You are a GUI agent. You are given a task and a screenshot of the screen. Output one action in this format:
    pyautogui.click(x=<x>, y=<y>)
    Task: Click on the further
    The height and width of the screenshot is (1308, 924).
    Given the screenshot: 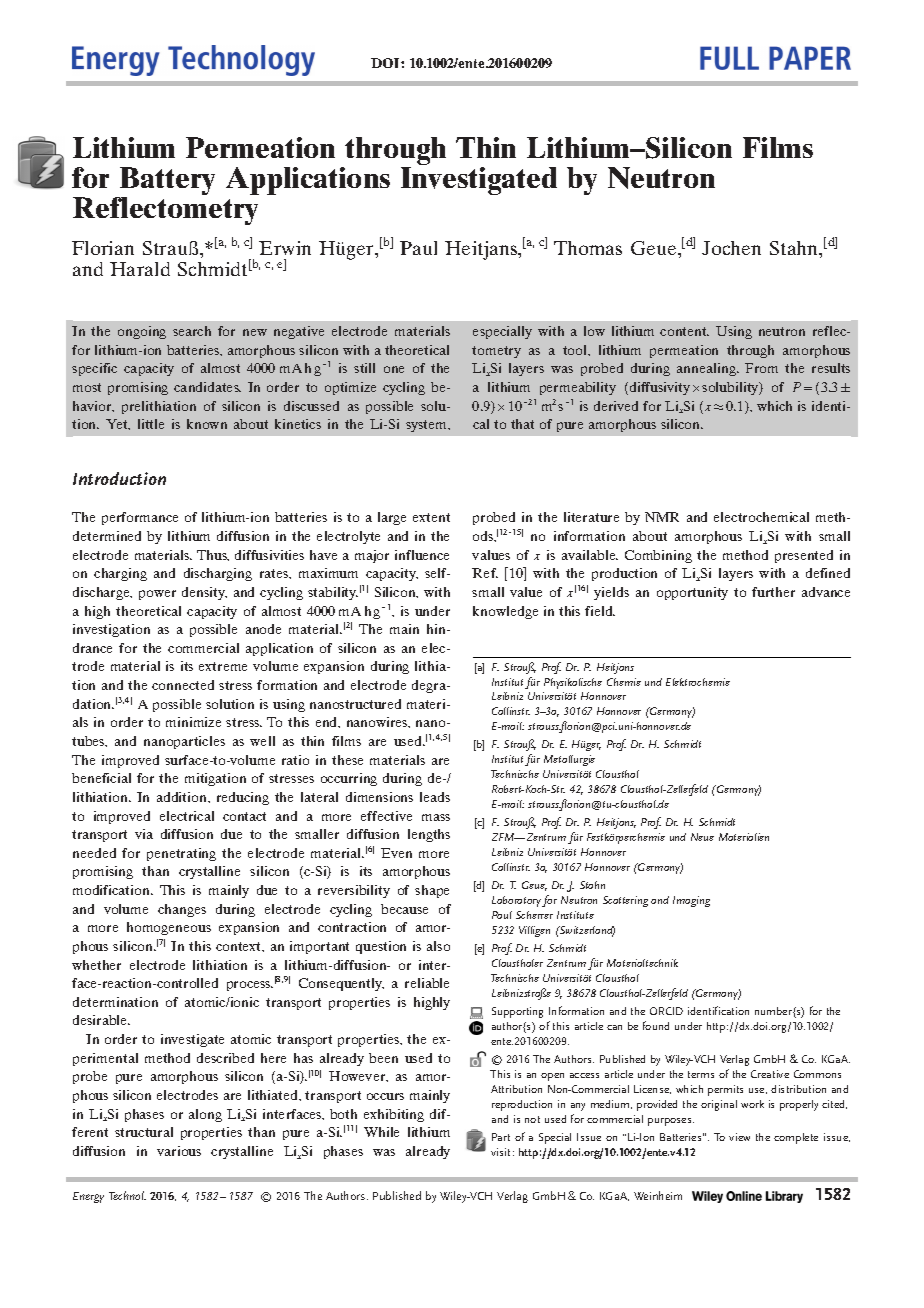 What is the action you would take?
    pyautogui.click(x=773, y=592)
